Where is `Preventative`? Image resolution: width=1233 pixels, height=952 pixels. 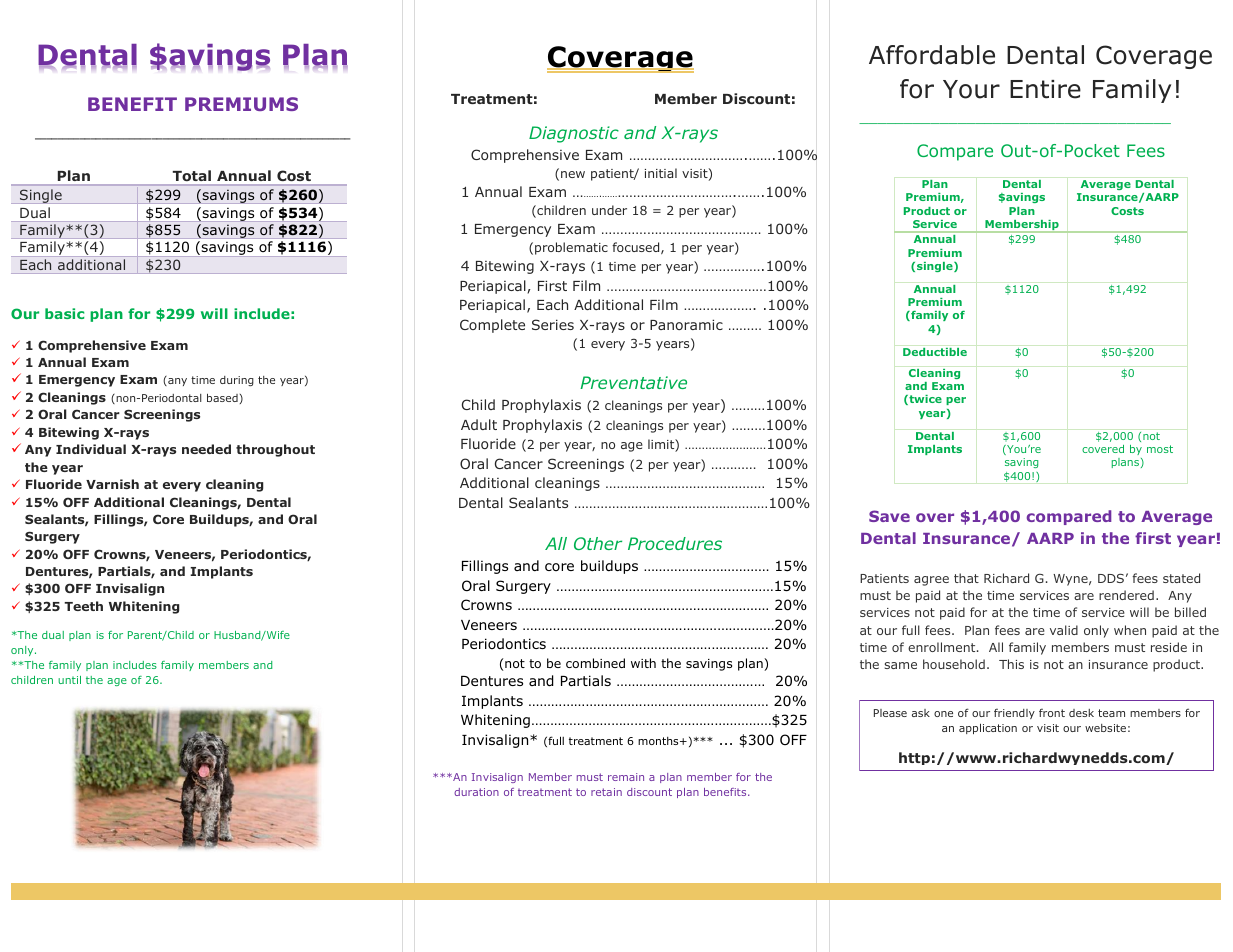
Preventative is located at coordinates (633, 382).
